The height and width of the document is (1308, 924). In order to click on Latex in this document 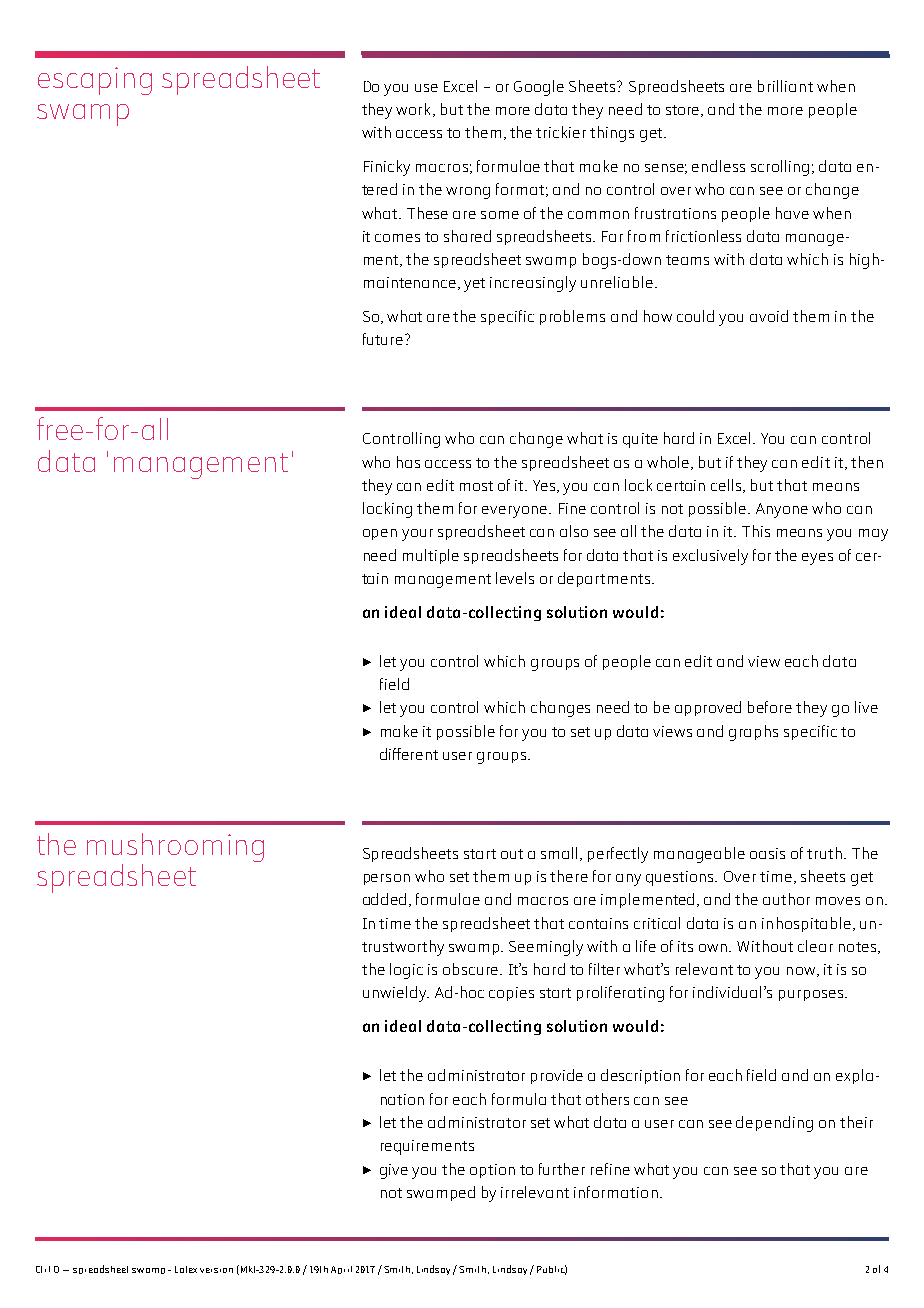, I will do `click(186, 1269)`.
